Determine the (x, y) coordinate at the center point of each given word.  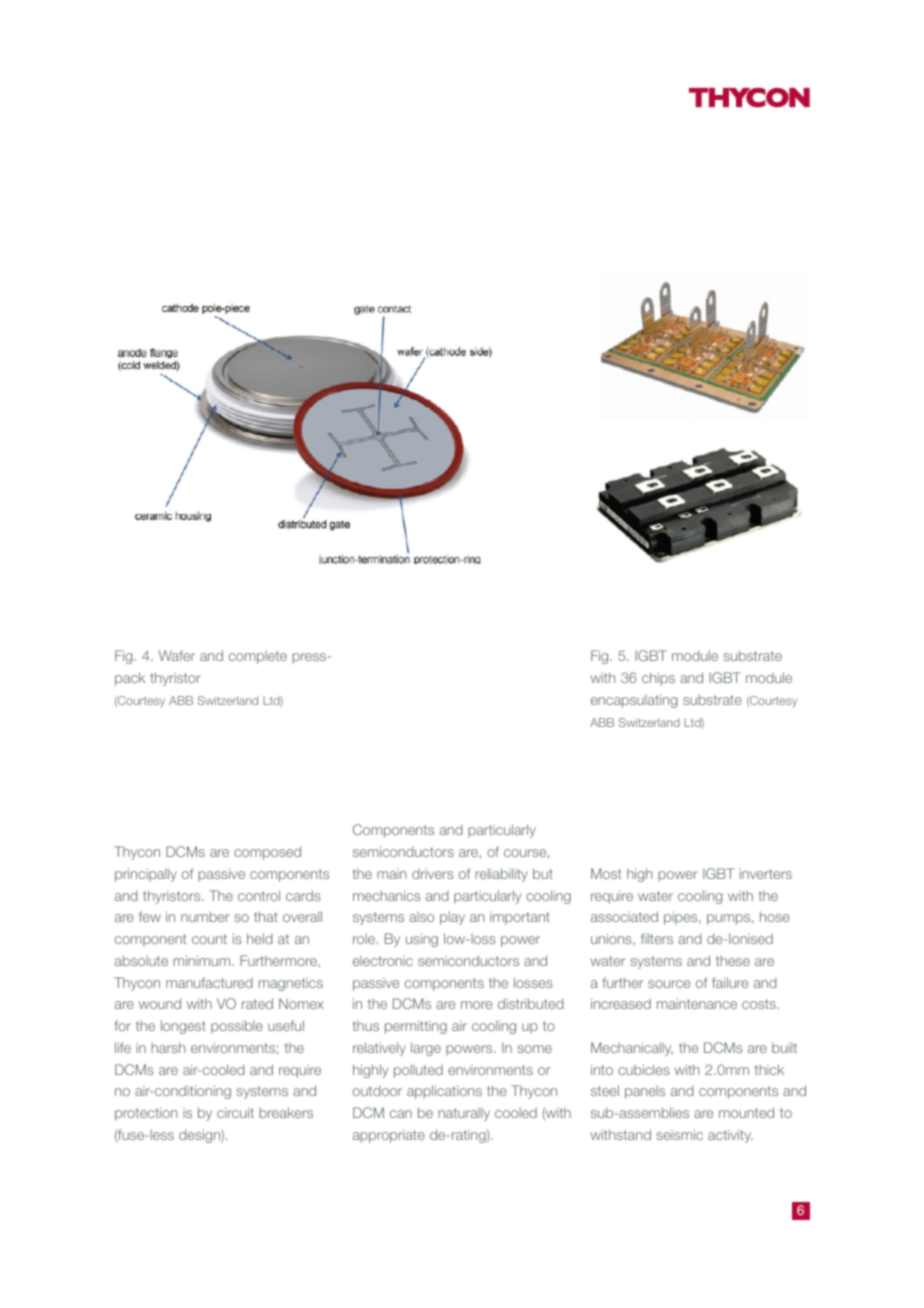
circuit (235, 1112)
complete (258, 657)
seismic (680, 1134)
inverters (765, 874)
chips (658, 679)
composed (267, 853)
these (733, 961)
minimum (203, 960)
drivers (432, 873)
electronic (383, 961)
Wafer (177, 655)
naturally (464, 1114)
